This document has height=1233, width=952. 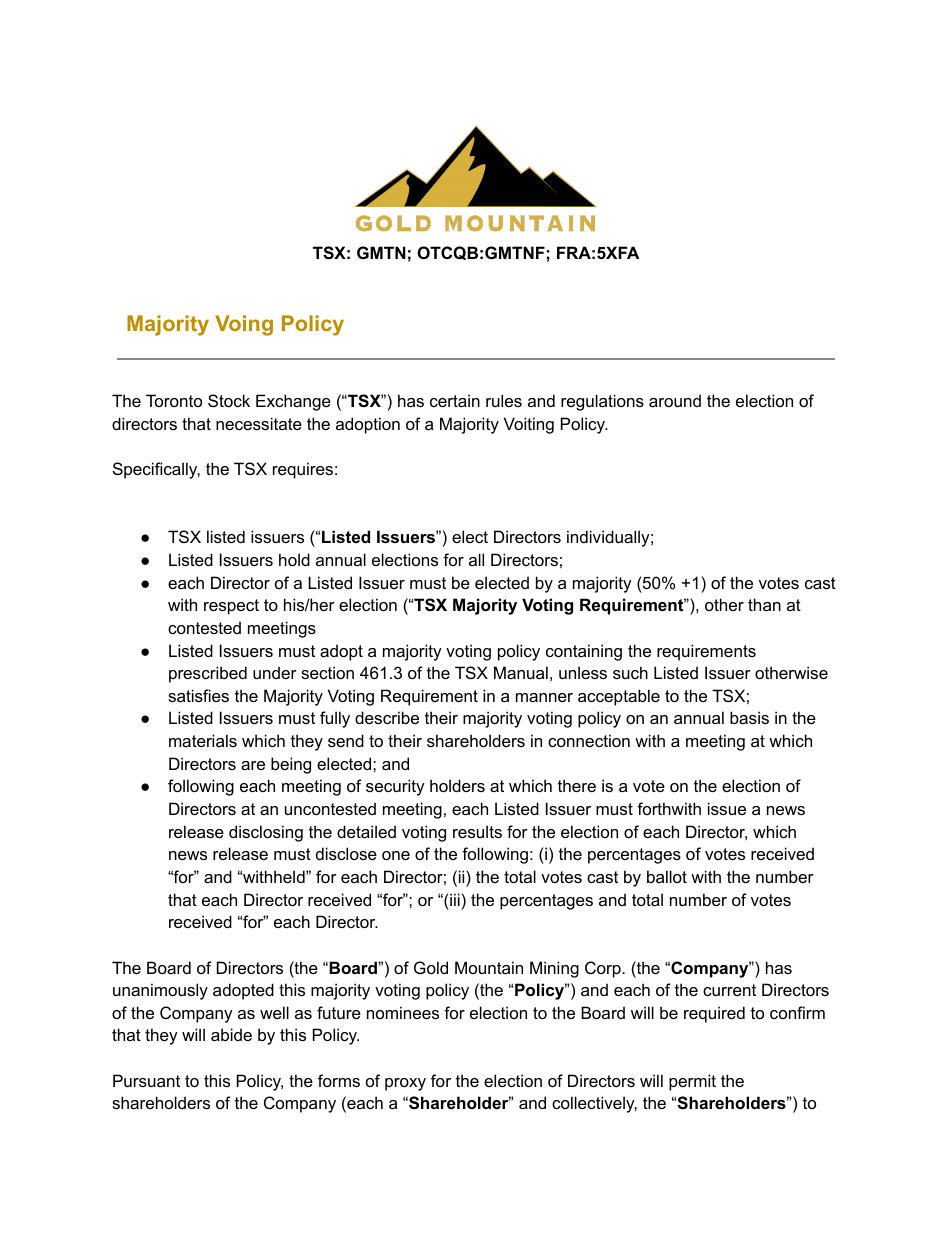 What do you see at coordinates (675, 400) in the document?
I see `around` at bounding box center [675, 400].
